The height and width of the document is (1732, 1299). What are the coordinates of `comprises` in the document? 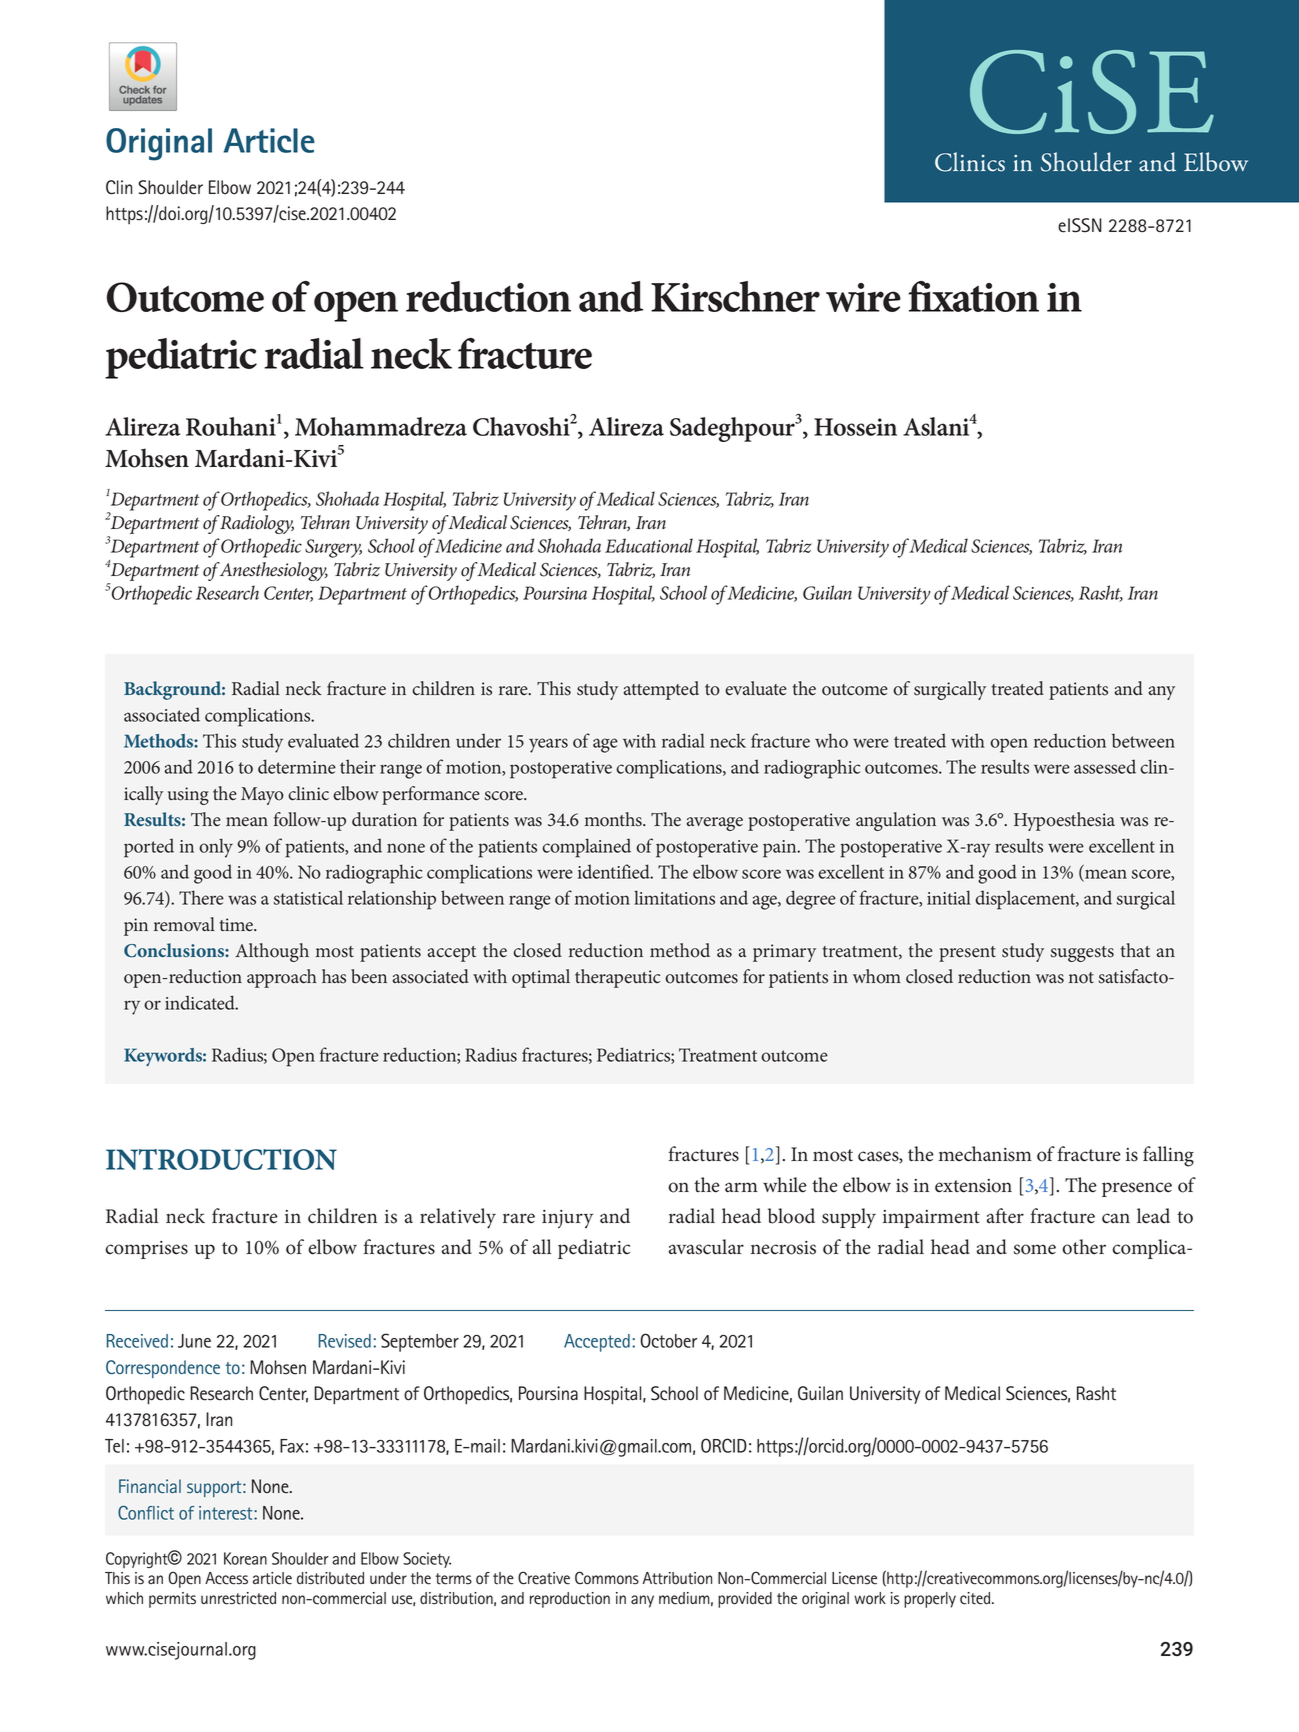 It's located at (147, 1250).
